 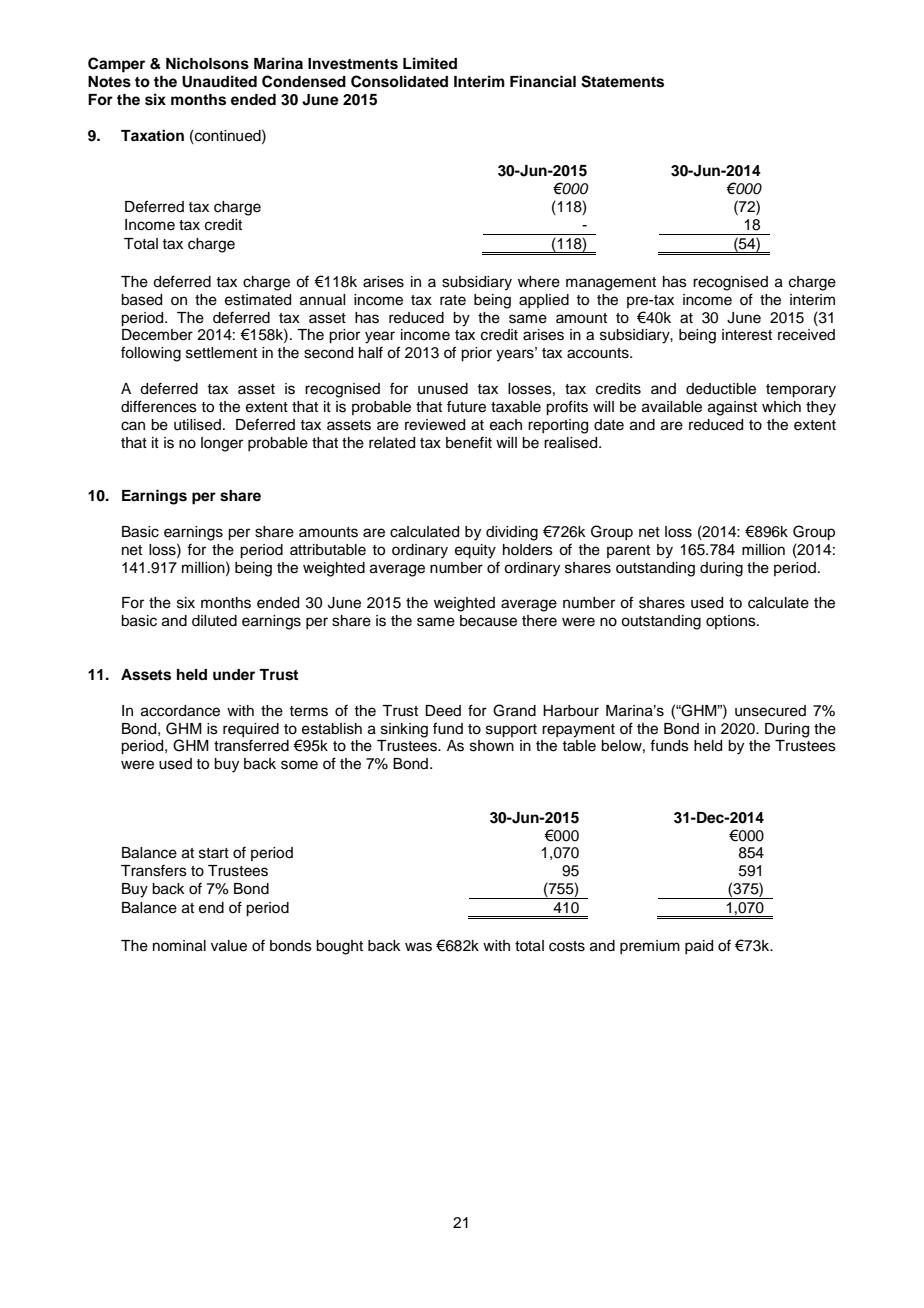 What do you see at coordinates (628, 551) in the screenshot?
I see `parent` at bounding box center [628, 551].
